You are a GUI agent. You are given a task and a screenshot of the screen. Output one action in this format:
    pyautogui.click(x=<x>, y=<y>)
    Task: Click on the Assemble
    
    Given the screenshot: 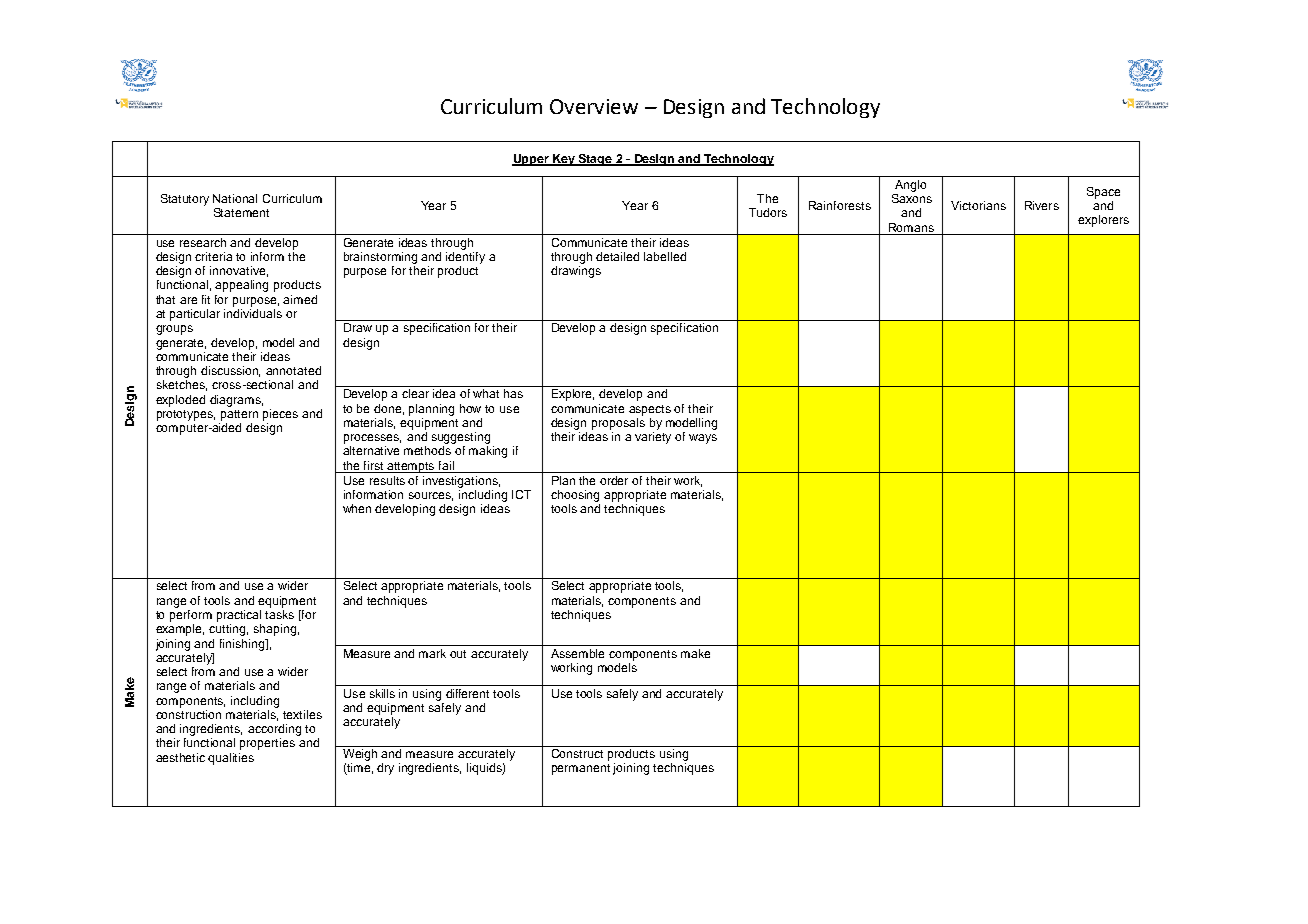 What is the action you would take?
    pyautogui.click(x=577, y=653)
